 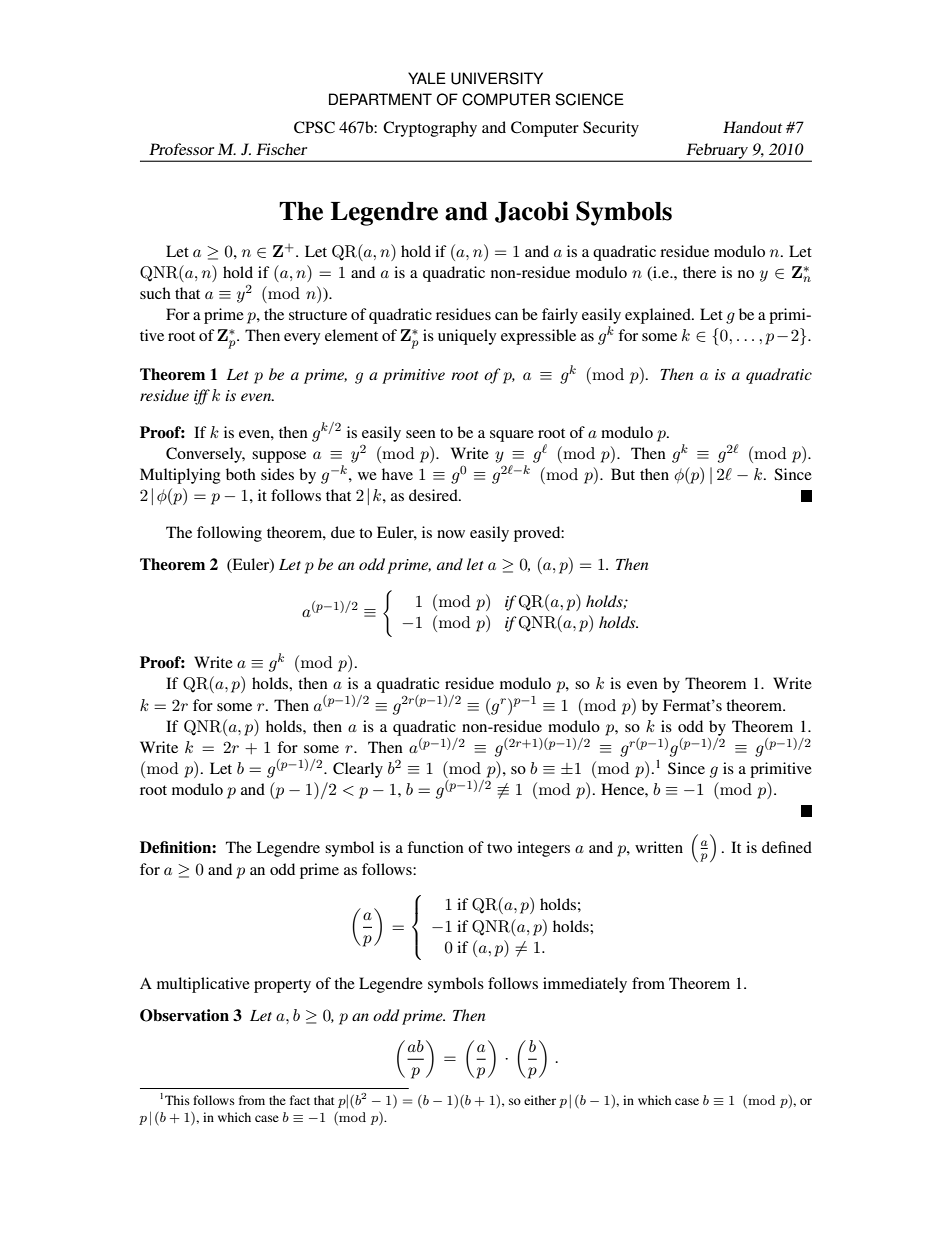 I want to click on But, so click(x=623, y=474).
